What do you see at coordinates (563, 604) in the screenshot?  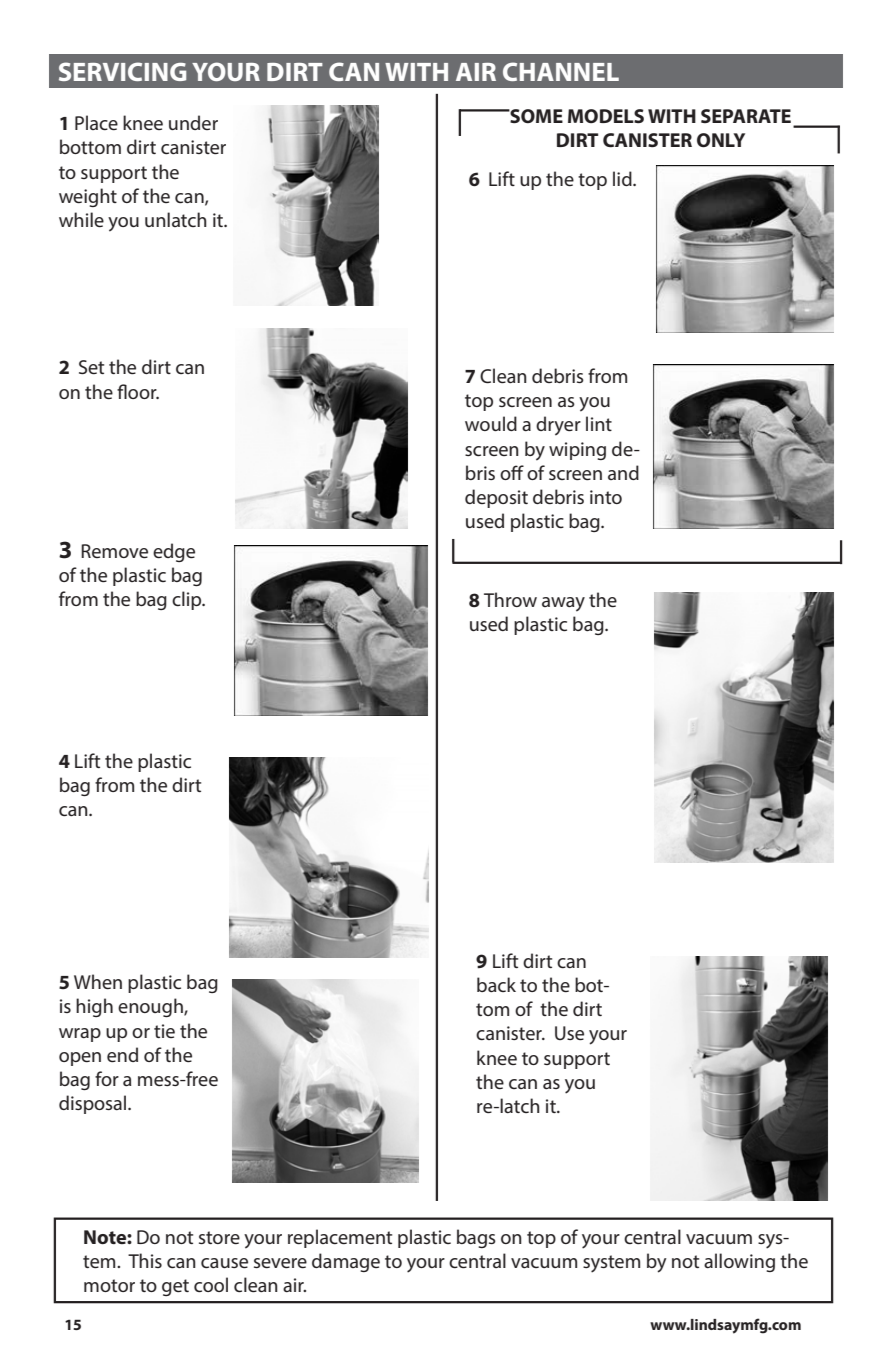 I see `away` at bounding box center [563, 604].
